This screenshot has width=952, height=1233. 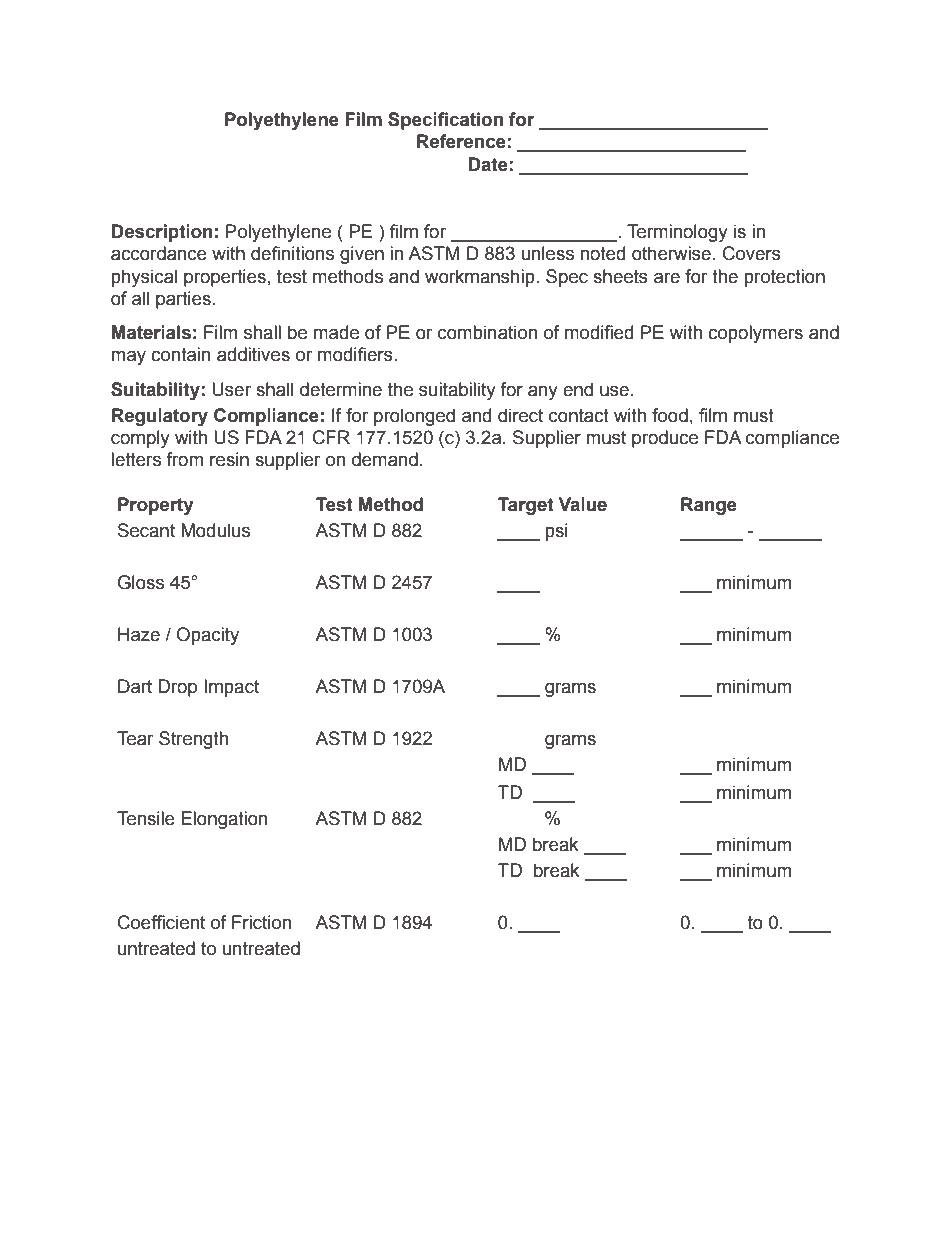 I want to click on psi, so click(x=556, y=532).
